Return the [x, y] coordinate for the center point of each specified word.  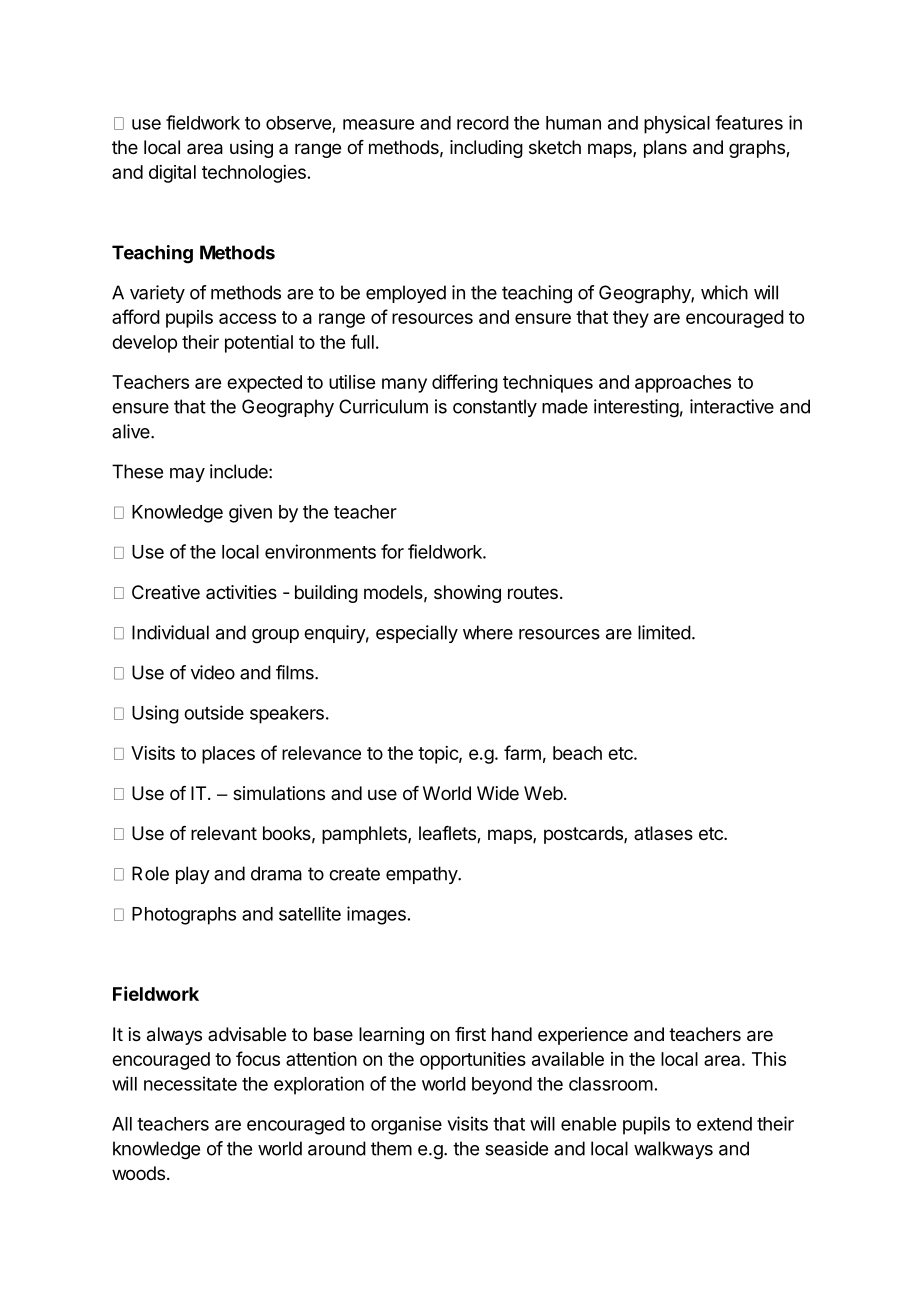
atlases [663, 833]
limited [664, 632]
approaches [683, 384]
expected [264, 384]
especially [417, 634]
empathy [422, 875]
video [213, 672]
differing [465, 383]
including [486, 149]
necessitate [190, 1083]
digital [172, 174]
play [193, 875]
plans [665, 149]
